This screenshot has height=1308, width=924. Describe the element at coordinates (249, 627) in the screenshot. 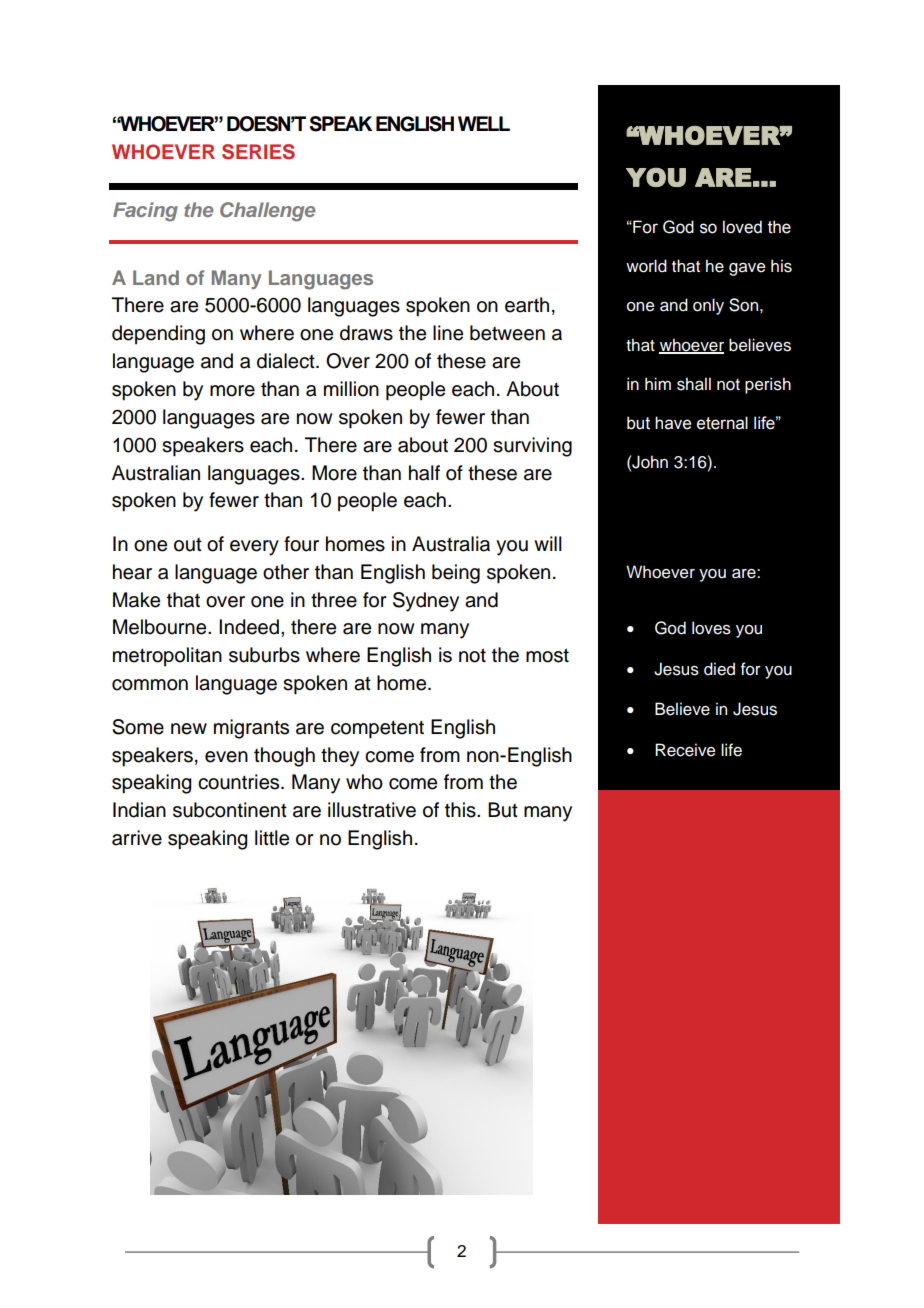

I see `Indeed` at that location.
